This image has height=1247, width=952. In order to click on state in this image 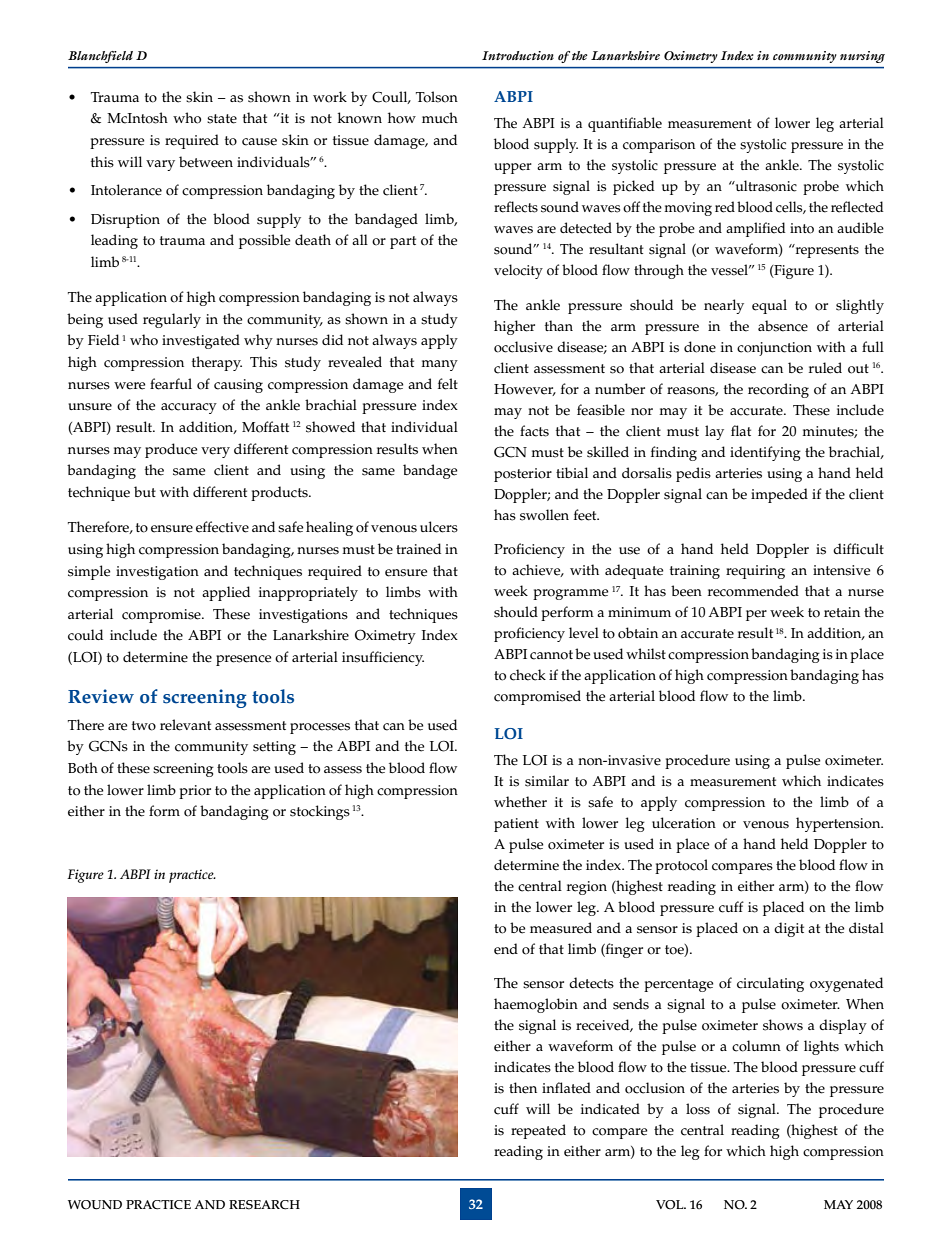, I will do `click(222, 119)`.
